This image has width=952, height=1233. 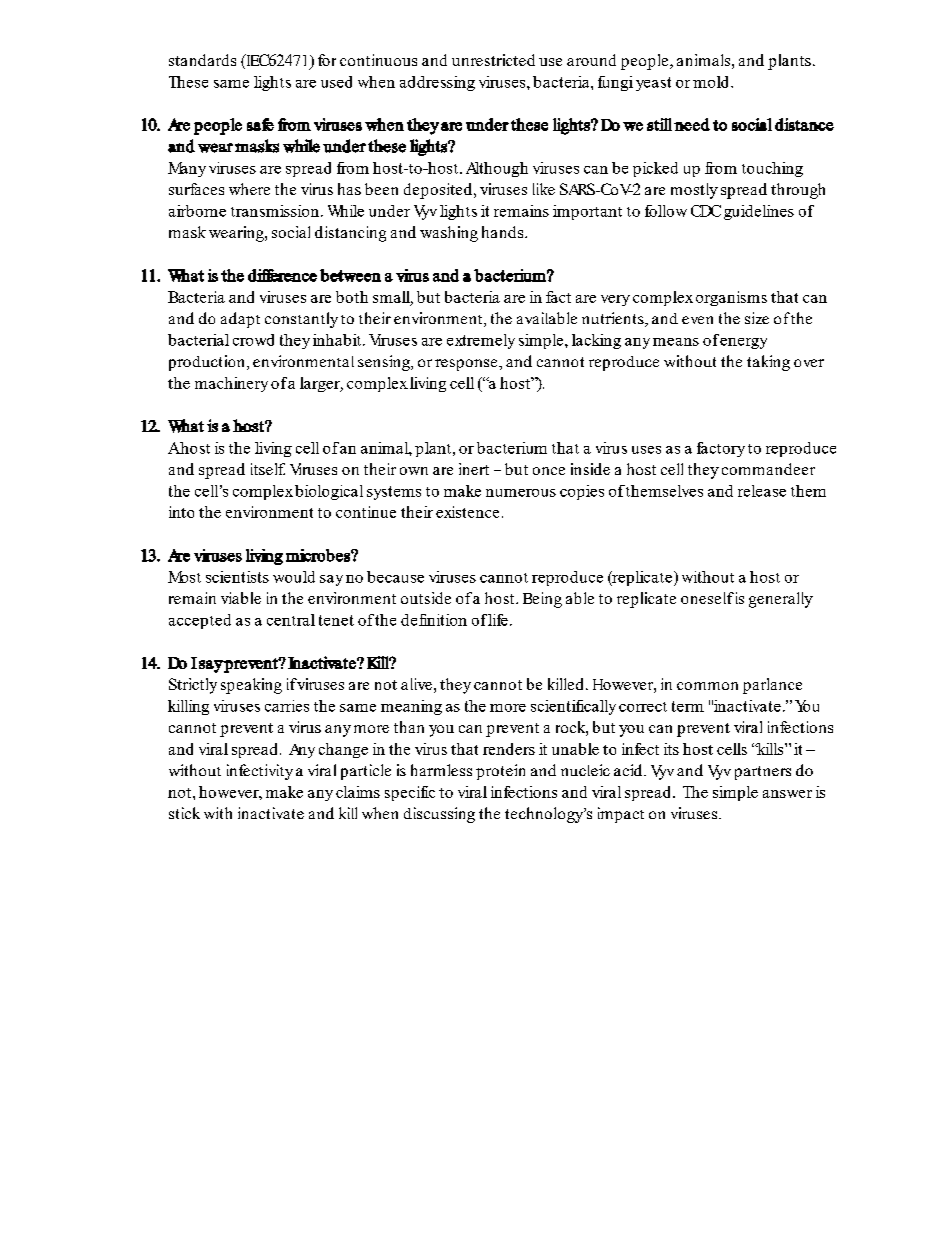 What do you see at coordinates (768, 469) in the image?
I see `commandeer` at bounding box center [768, 469].
